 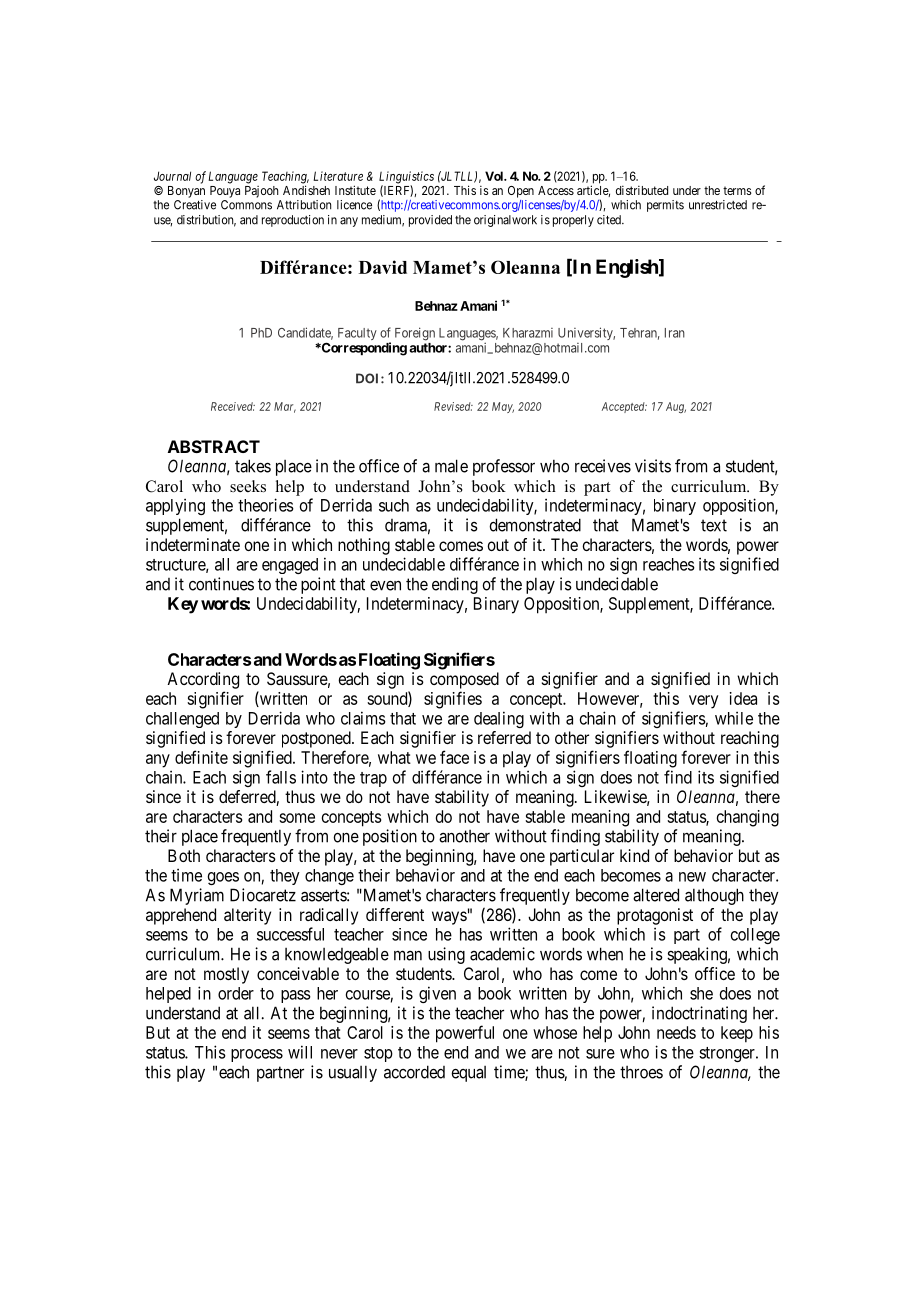 What do you see at coordinates (703, 702) in the screenshot?
I see `very` at bounding box center [703, 702].
